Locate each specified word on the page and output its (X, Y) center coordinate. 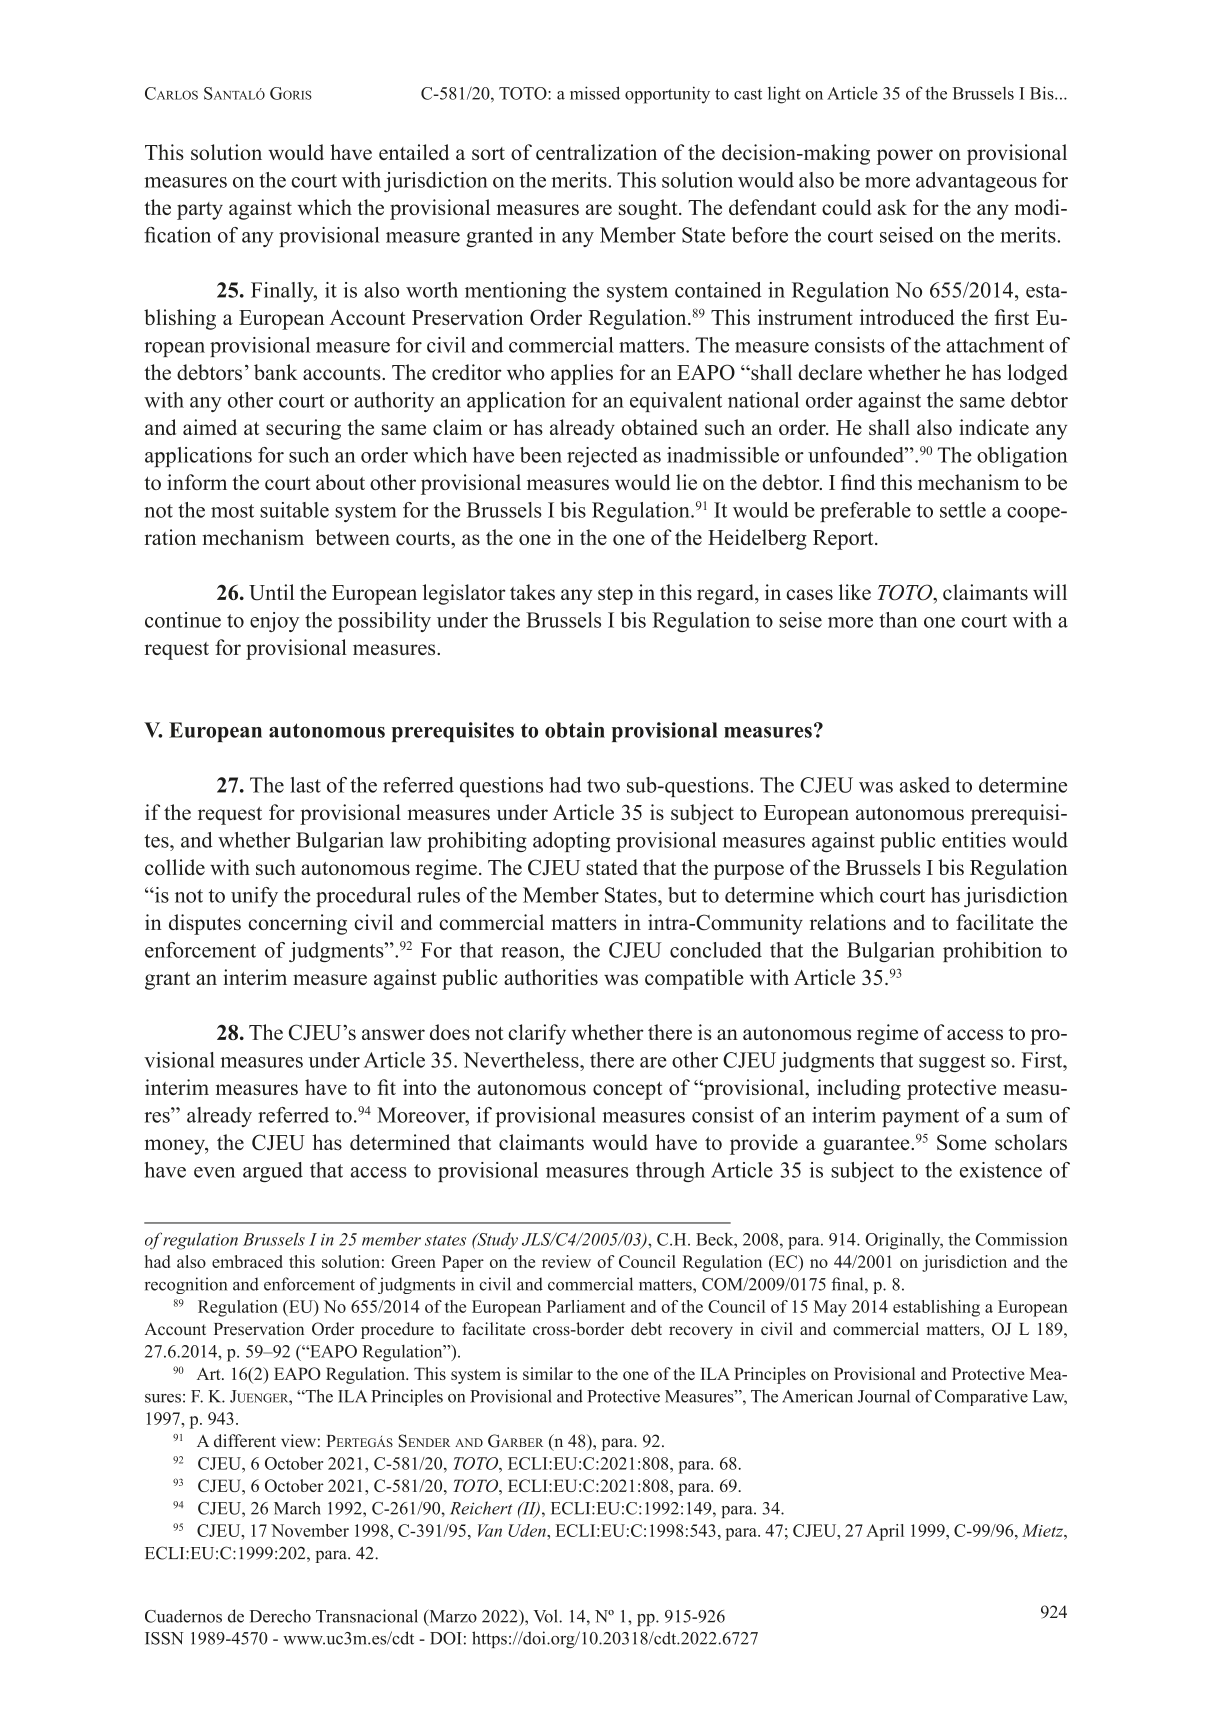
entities (974, 840)
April (885, 1532)
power (905, 157)
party (200, 211)
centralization (596, 152)
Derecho (280, 1616)
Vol (546, 1616)
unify (254, 897)
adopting (571, 842)
